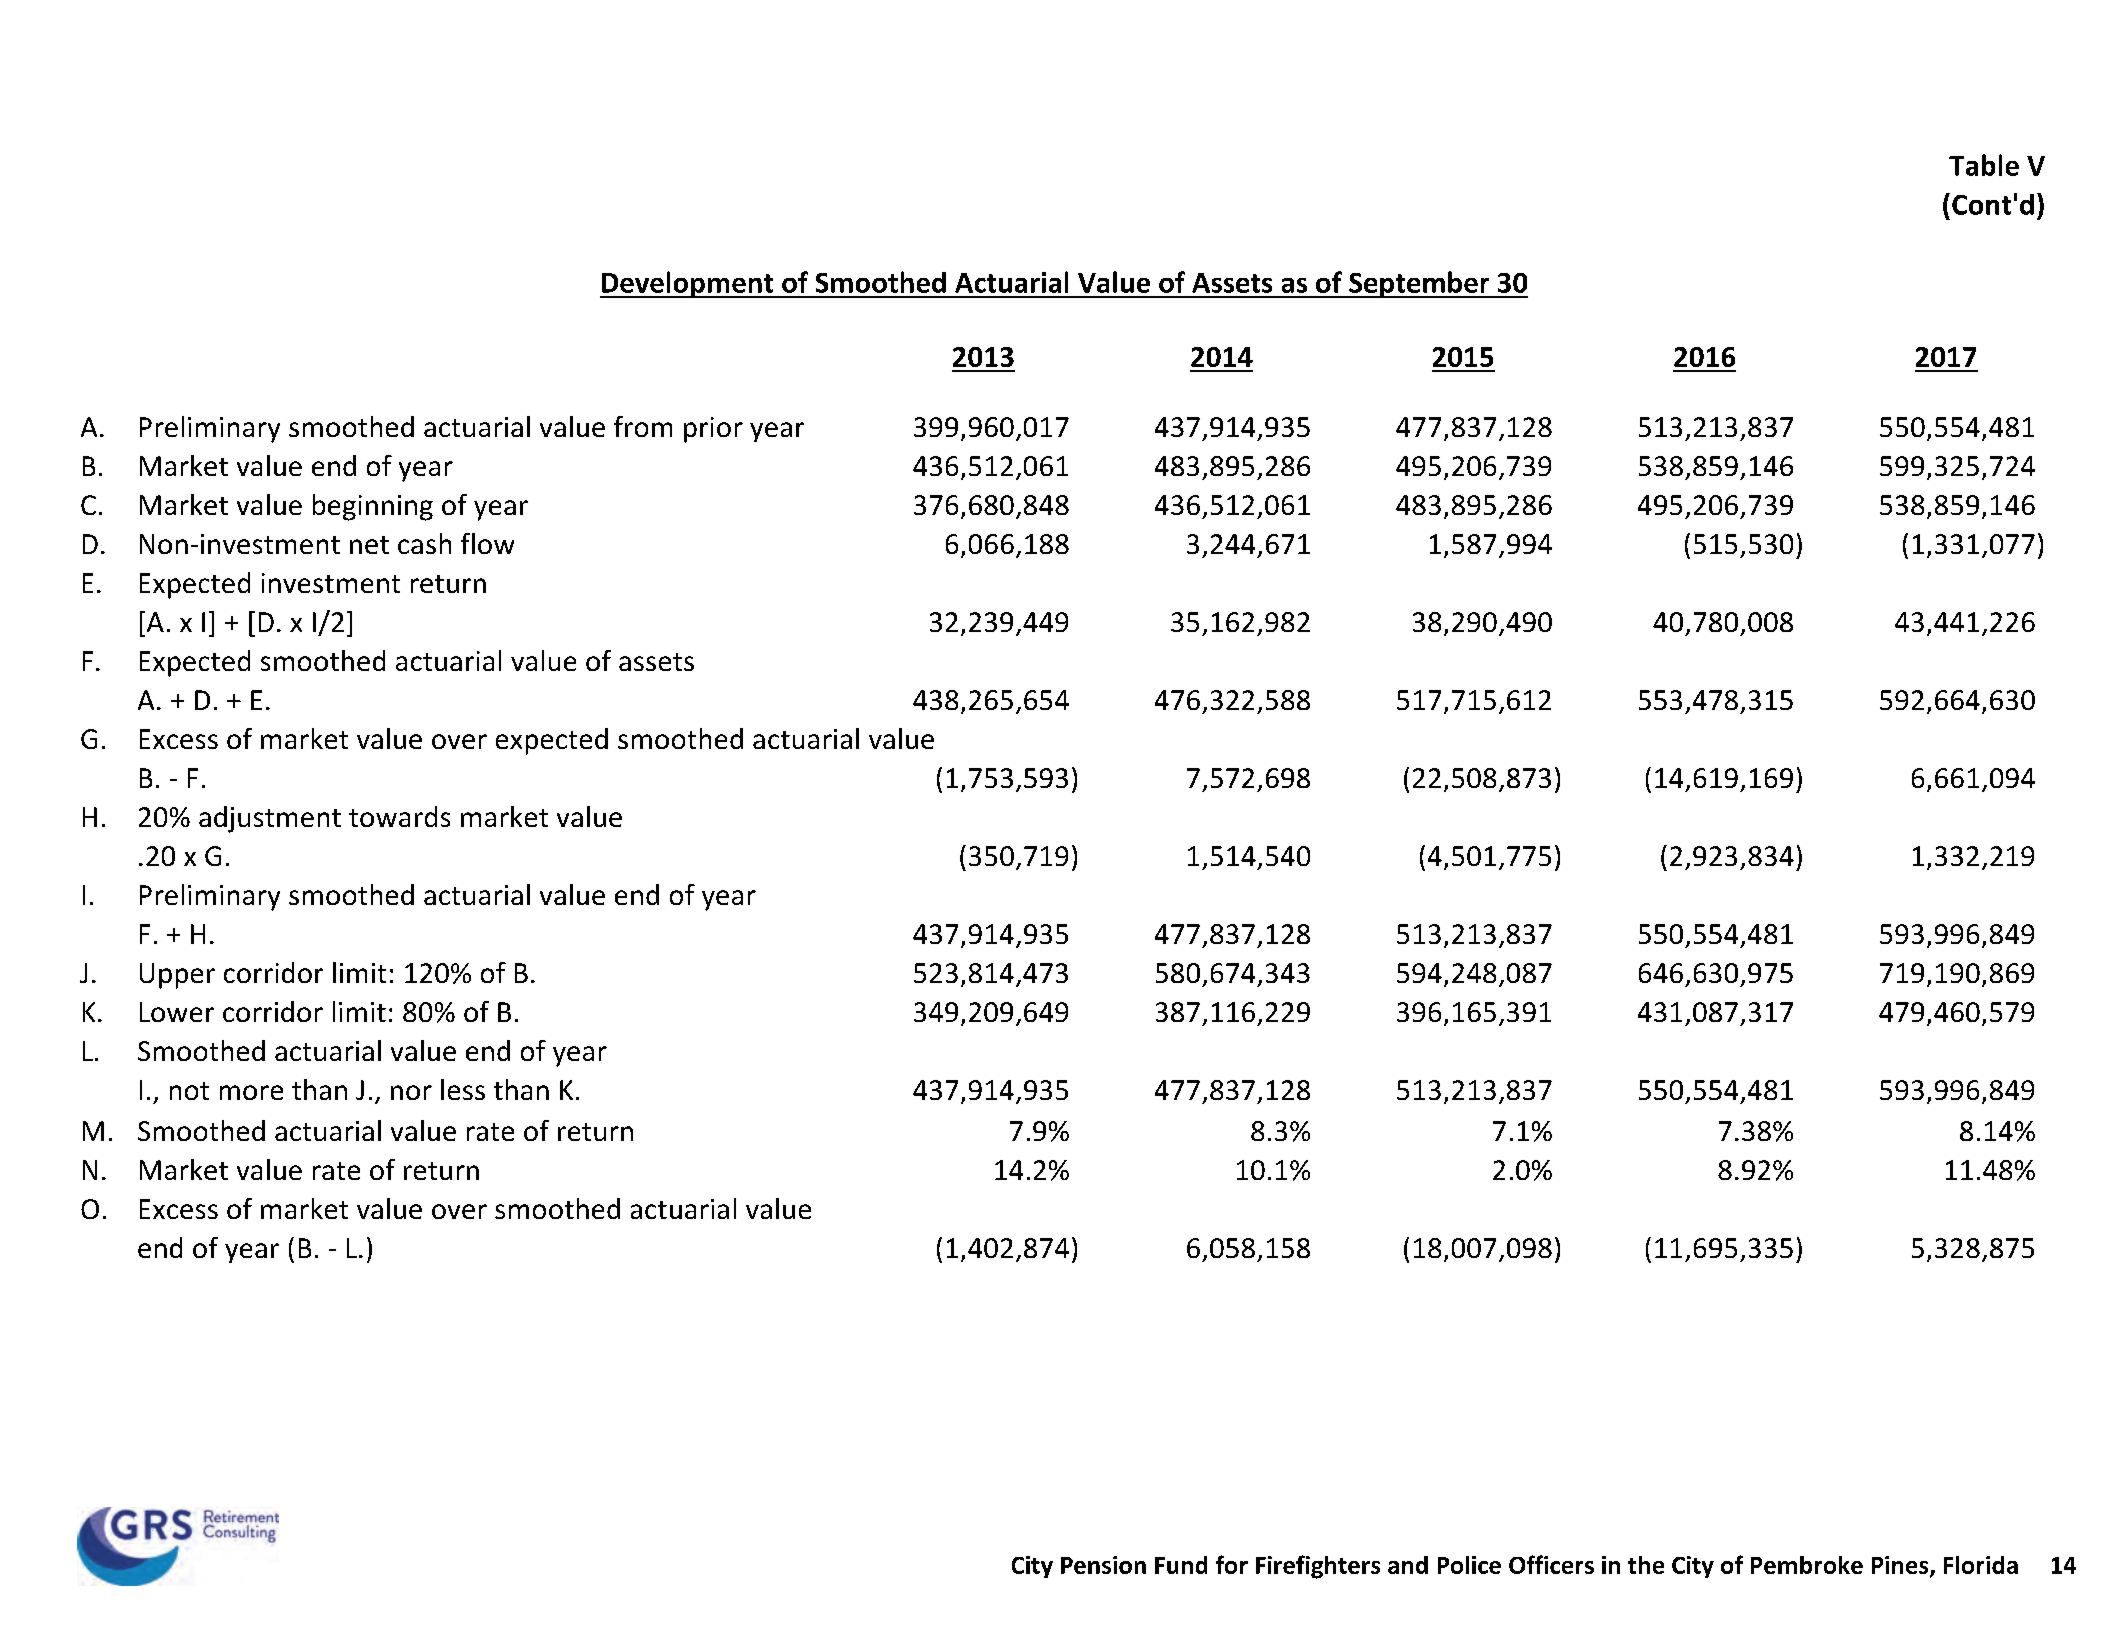 This screenshot has height=1644, width=2128. What do you see at coordinates (1807, 1565) in the screenshot?
I see `Pembroke` at bounding box center [1807, 1565].
